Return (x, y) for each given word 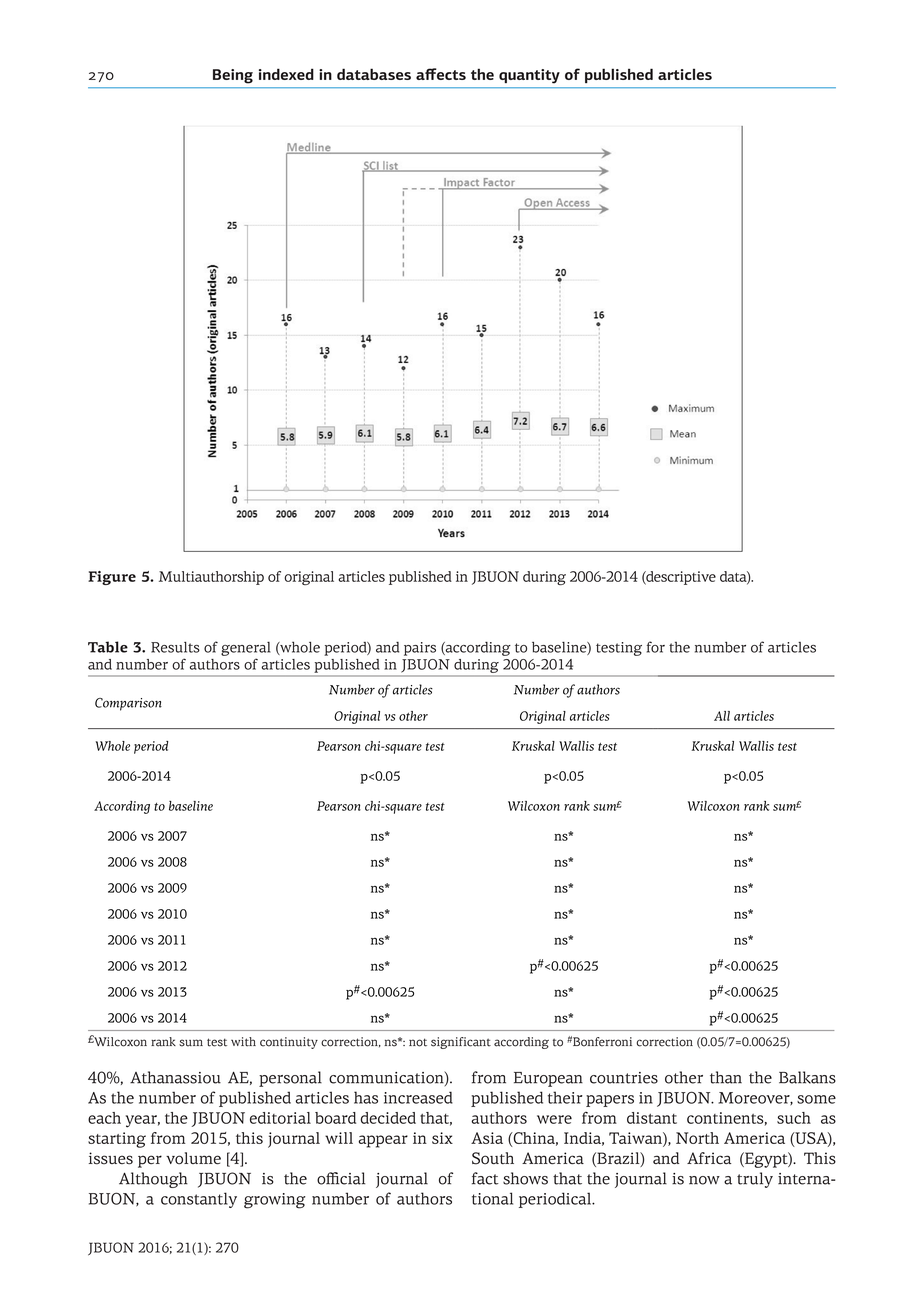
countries (624, 1078)
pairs (420, 649)
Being (233, 76)
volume (193, 1158)
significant (461, 1043)
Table (108, 647)
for (656, 647)
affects (441, 74)
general (246, 649)
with (243, 1042)
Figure (112, 578)
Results (175, 647)
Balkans (807, 1077)
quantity (529, 76)
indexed (286, 74)
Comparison (128, 704)
